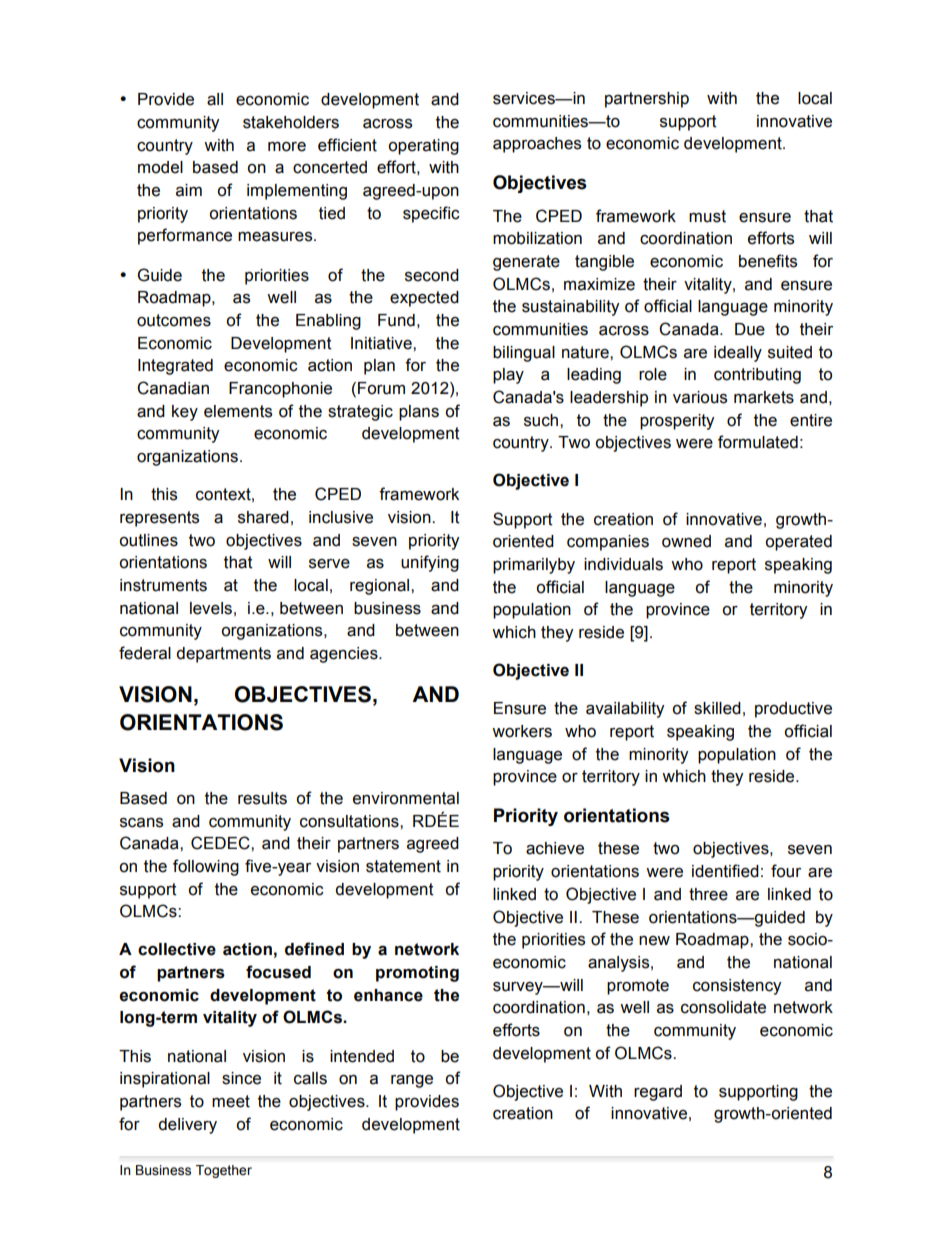  I want to click on must, so click(707, 216).
